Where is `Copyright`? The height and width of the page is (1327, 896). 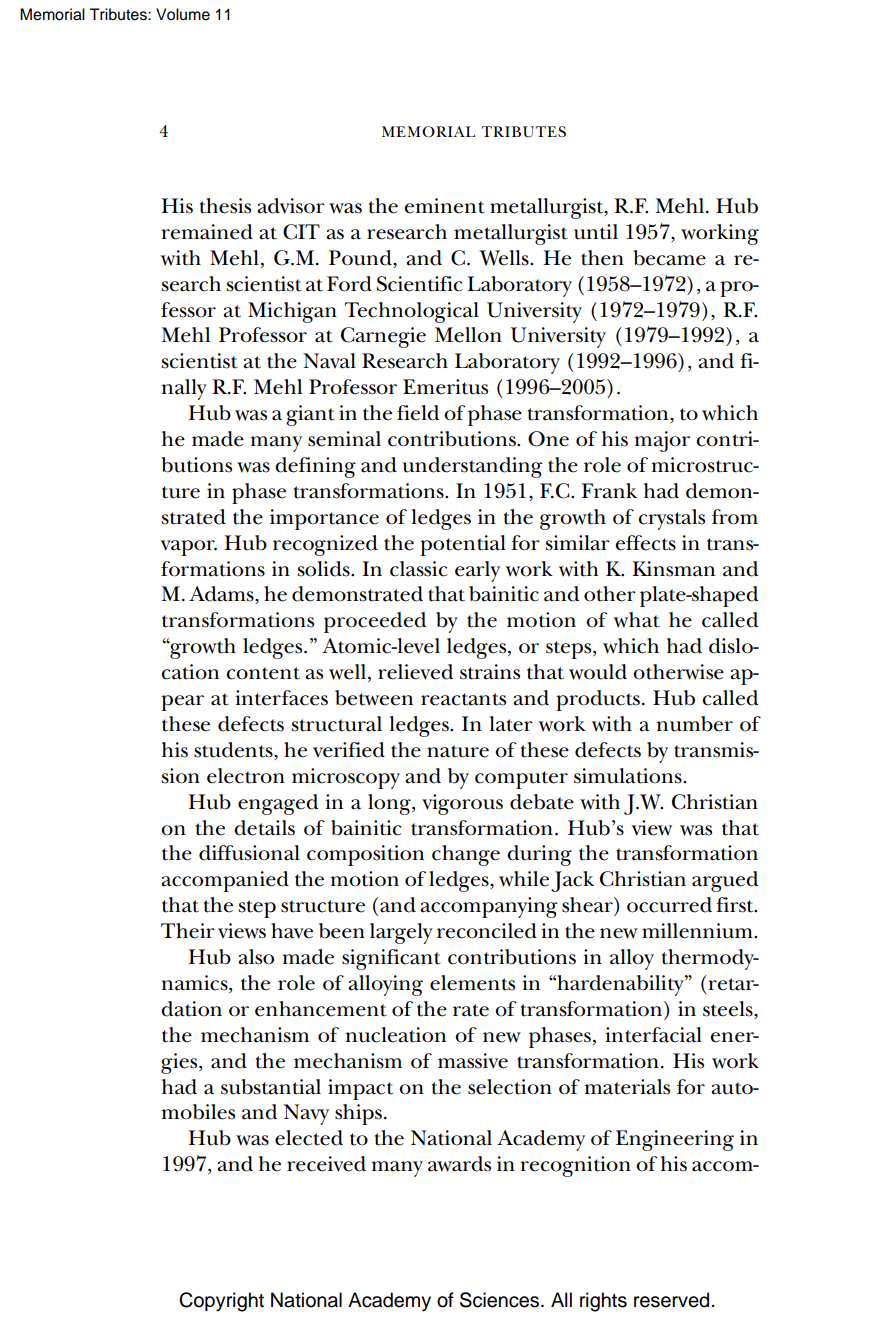
Copyright is located at coordinates (221, 1302).
